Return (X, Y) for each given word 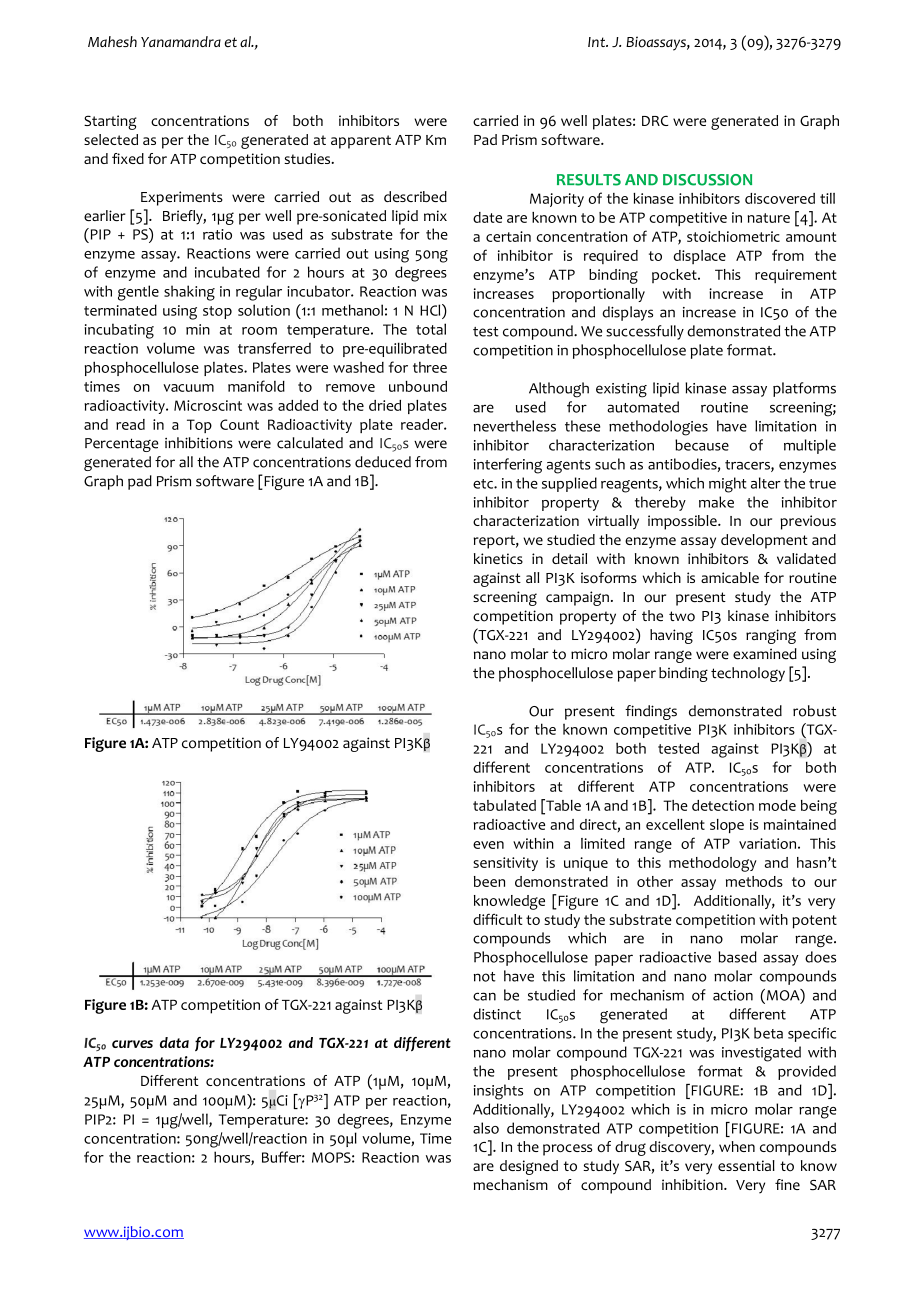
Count (239, 424)
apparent (361, 142)
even (488, 845)
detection (723, 805)
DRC (655, 120)
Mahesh (112, 42)
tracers (748, 466)
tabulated (504, 805)
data (174, 1042)
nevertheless (515, 426)
